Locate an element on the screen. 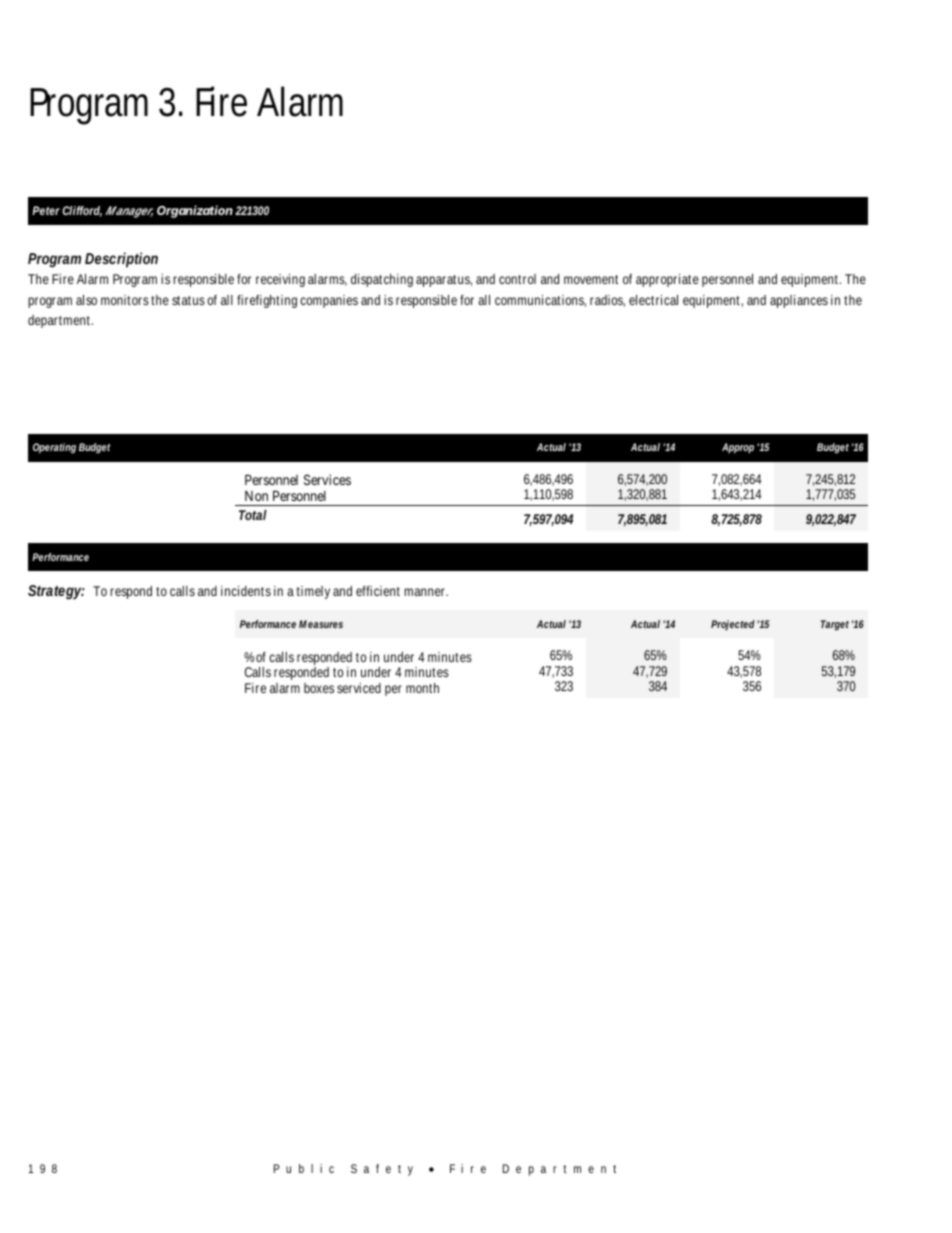 This screenshot has height=1233, width=952. Services is located at coordinates (327, 479).
